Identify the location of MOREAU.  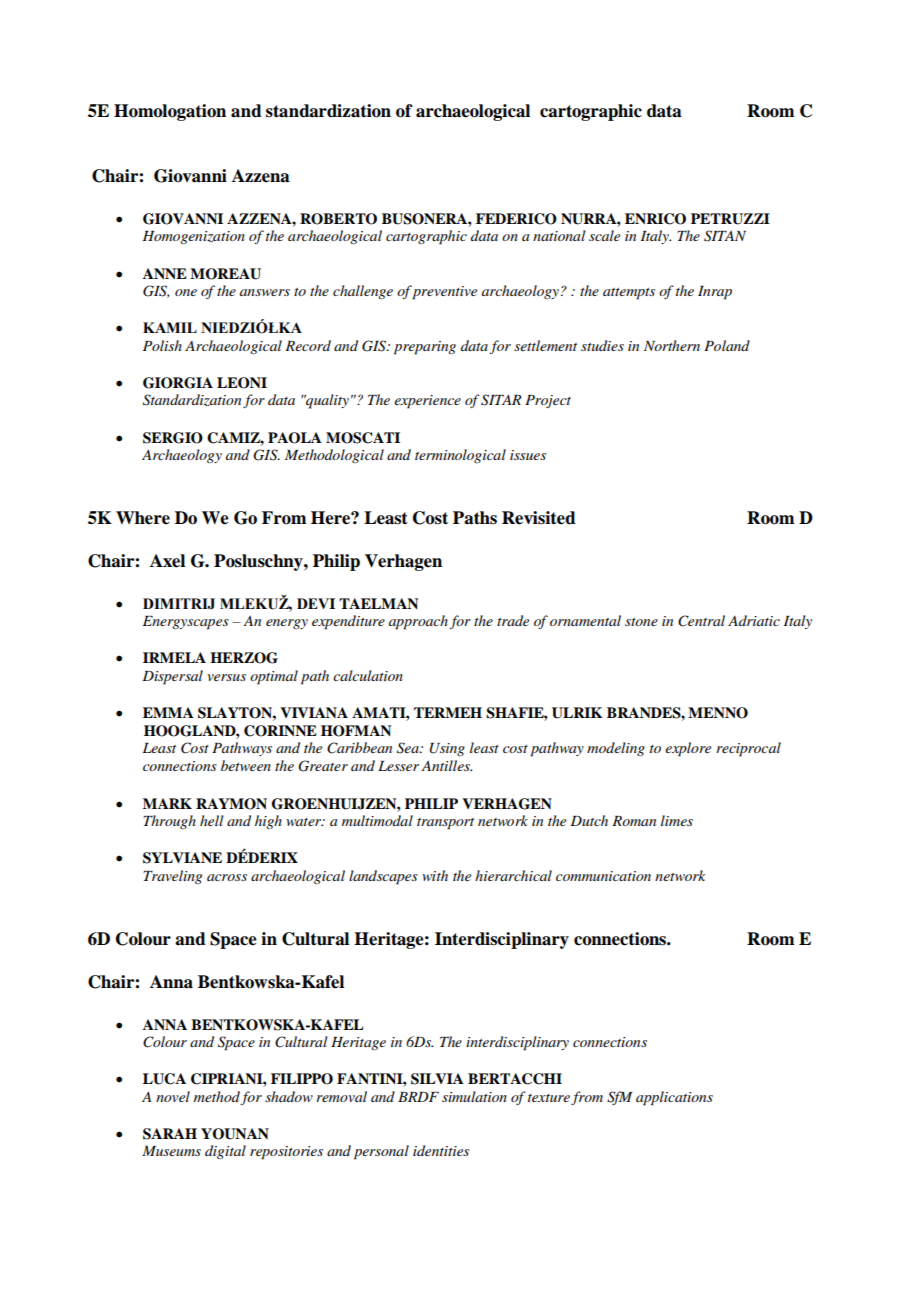
(225, 274).
